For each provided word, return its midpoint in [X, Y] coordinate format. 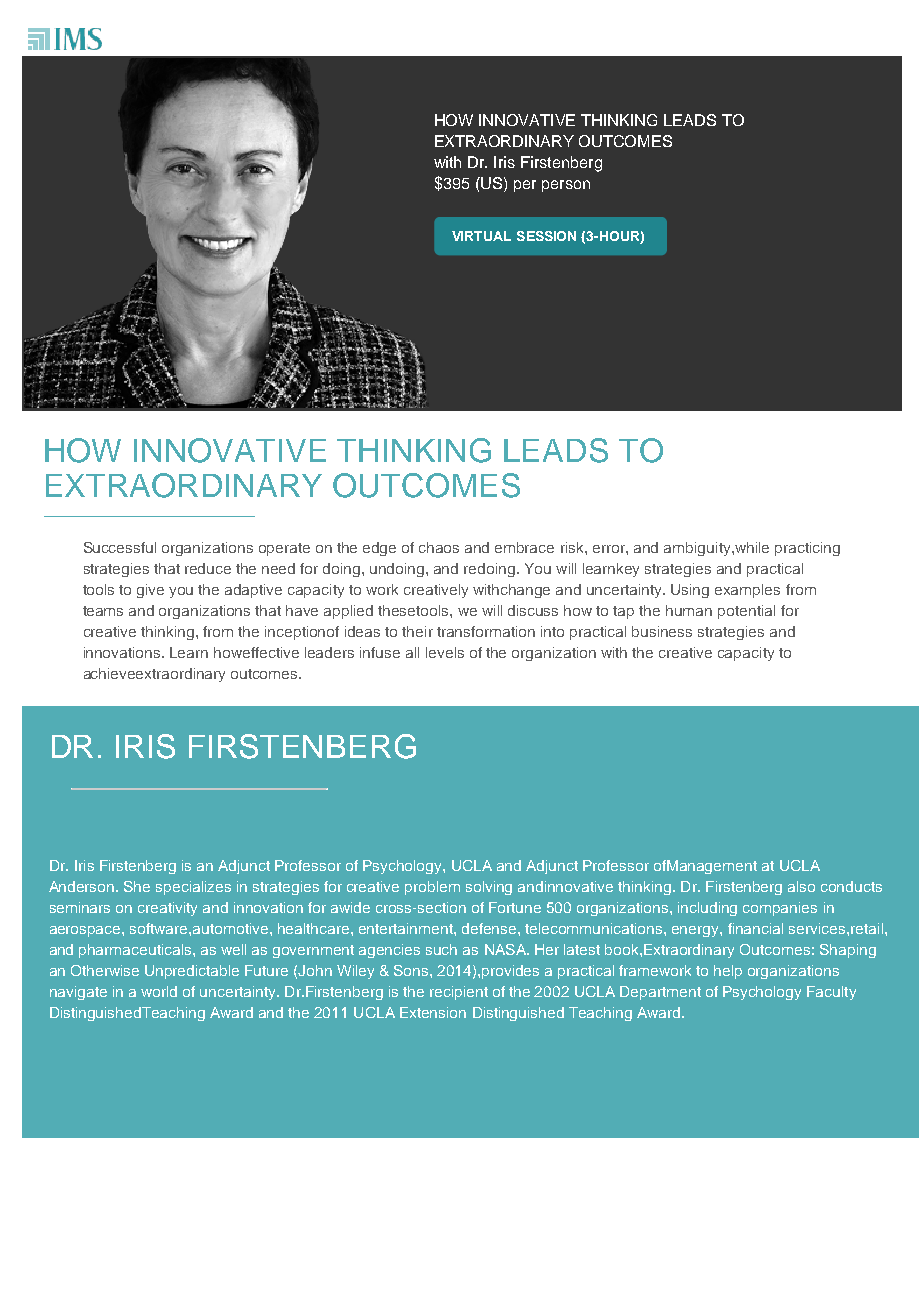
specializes [193, 888]
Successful [120, 547]
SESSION [546, 236]
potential [746, 612]
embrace [524, 547]
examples [747, 591]
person [566, 186]
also [801, 886]
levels [445, 652]
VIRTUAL [481, 236]
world [159, 991]
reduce [208, 568]
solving [489, 888]
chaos [439, 547]
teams [103, 611]
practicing [807, 549]
